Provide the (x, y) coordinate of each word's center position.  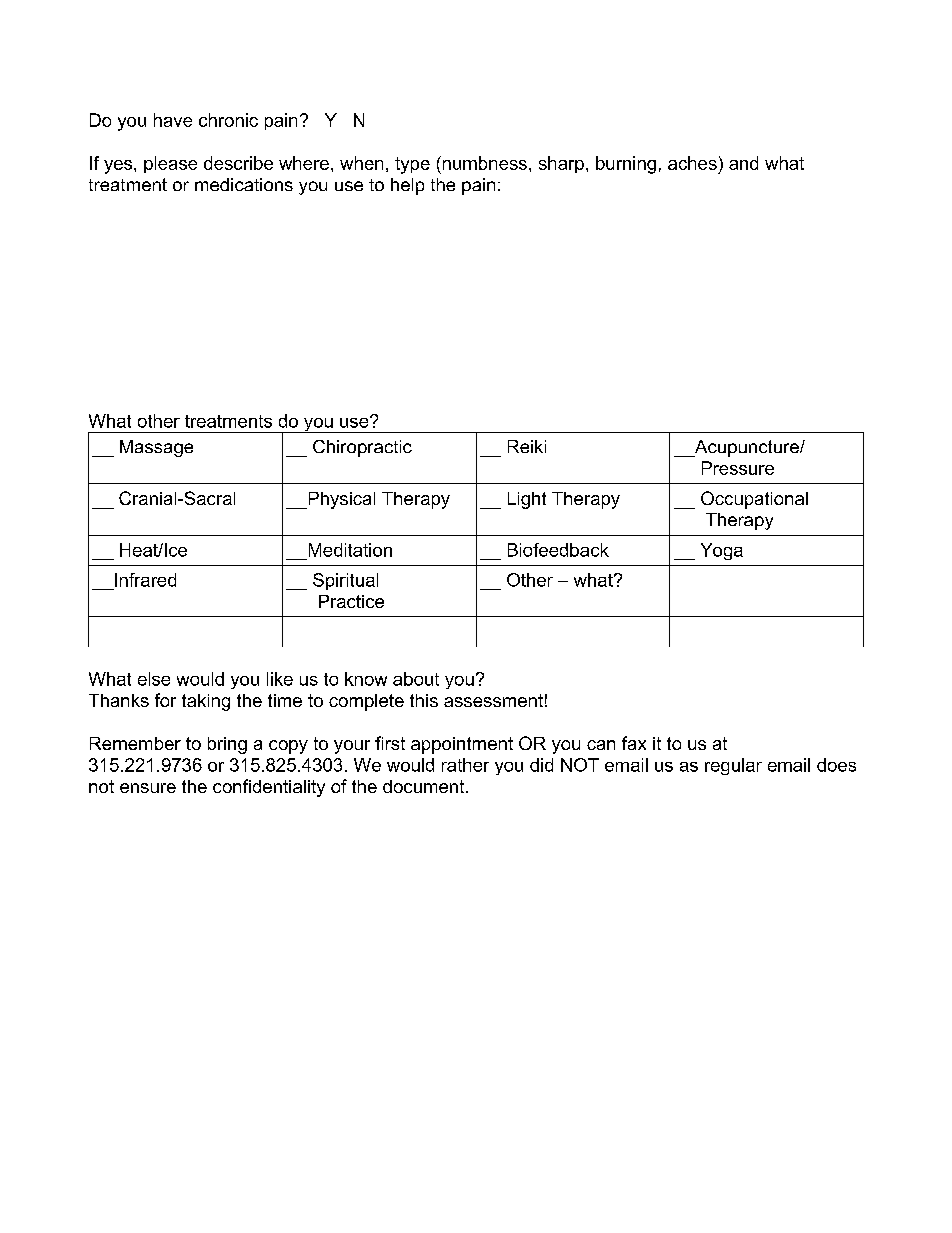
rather (465, 765)
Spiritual (345, 581)
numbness (483, 163)
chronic (228, 120)
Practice (351, 601)
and (743, 163)
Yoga (722, 551)
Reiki (527, 446)
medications (244, 184)
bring (227, 745)
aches (692, 163)
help (407, 186)
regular (733, 766)
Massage (156, 448)
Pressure (738, 468)
